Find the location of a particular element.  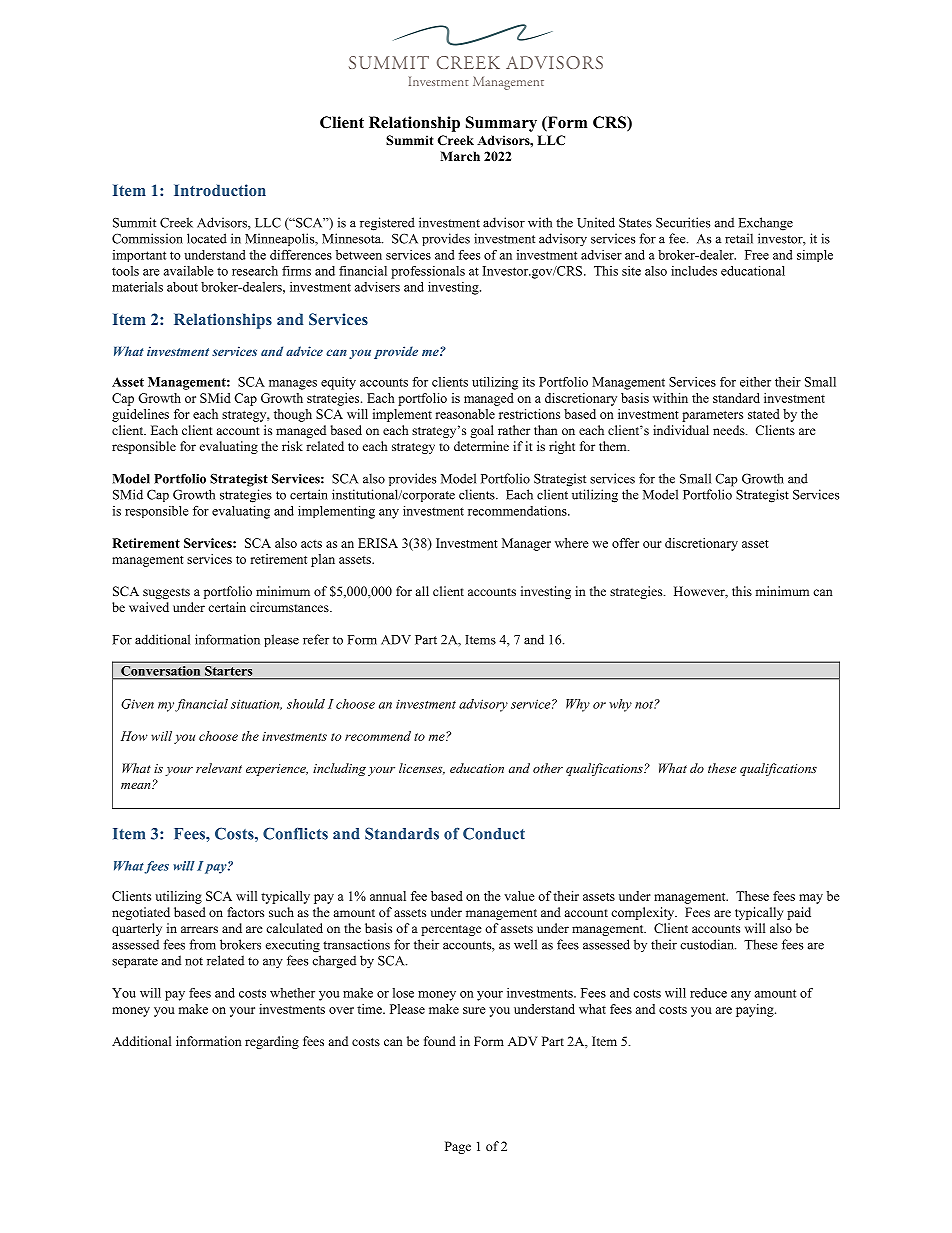

Exchange is located at coordinates (766, 224).
